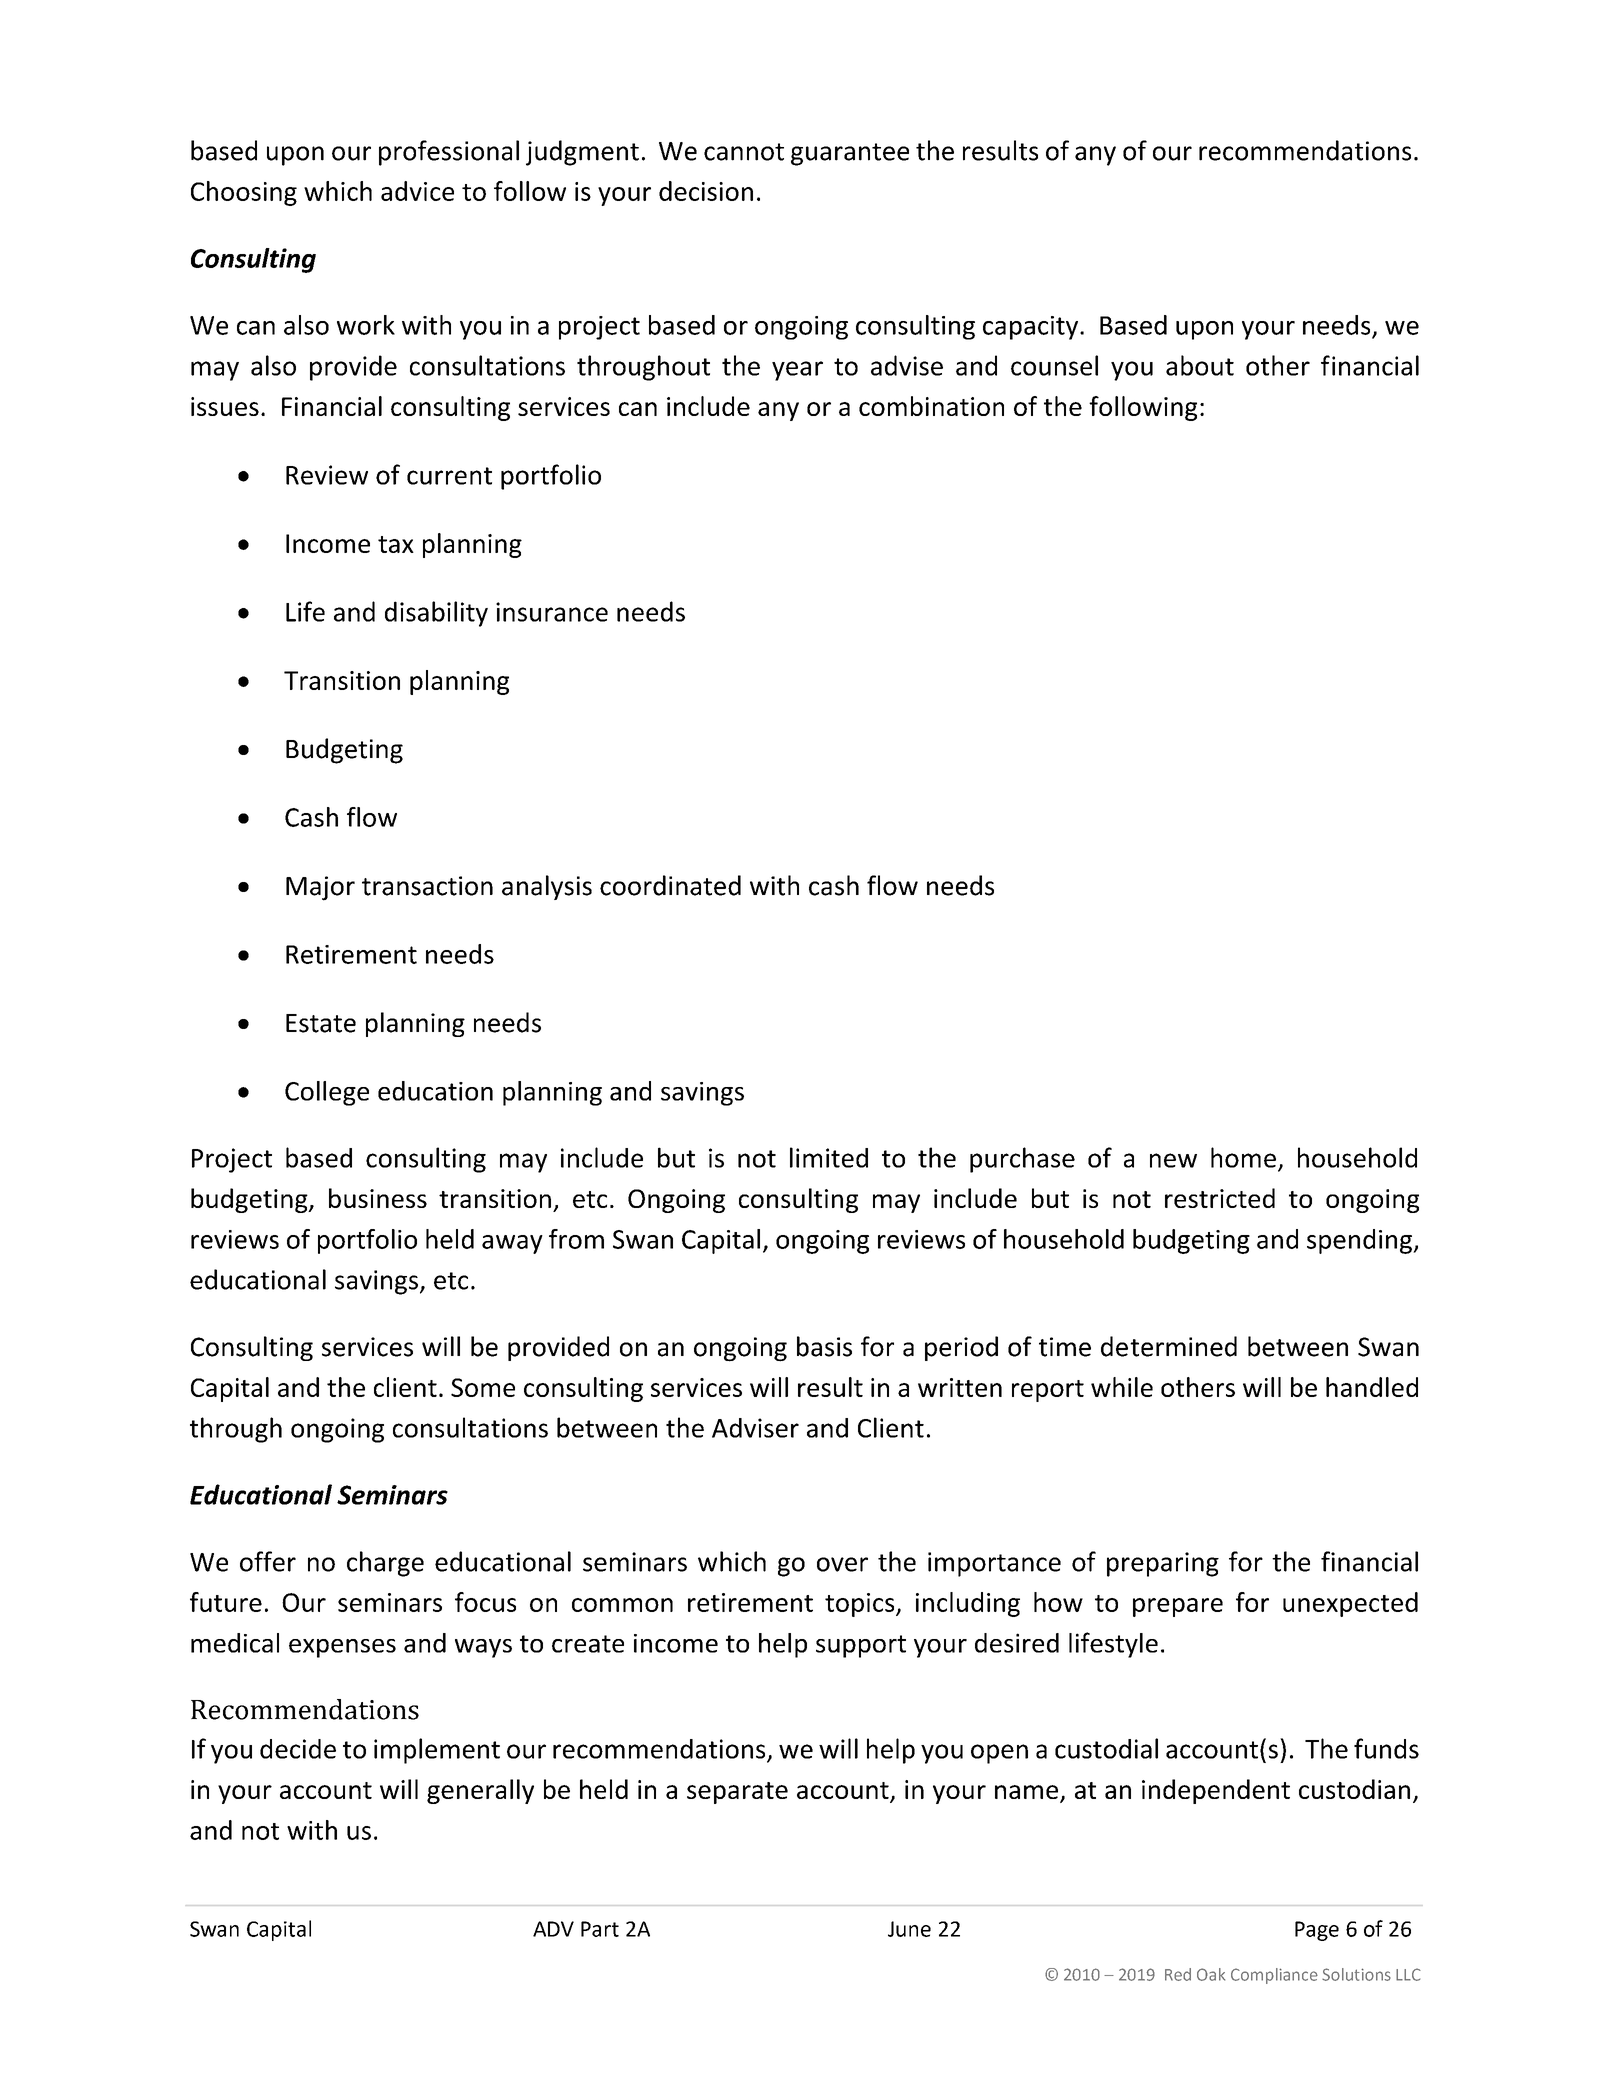 The height and width of the screenshot is (2083, 1610). Describe the element at coordinates (396, 544) in the screenshot. I see `tax` at that location.
